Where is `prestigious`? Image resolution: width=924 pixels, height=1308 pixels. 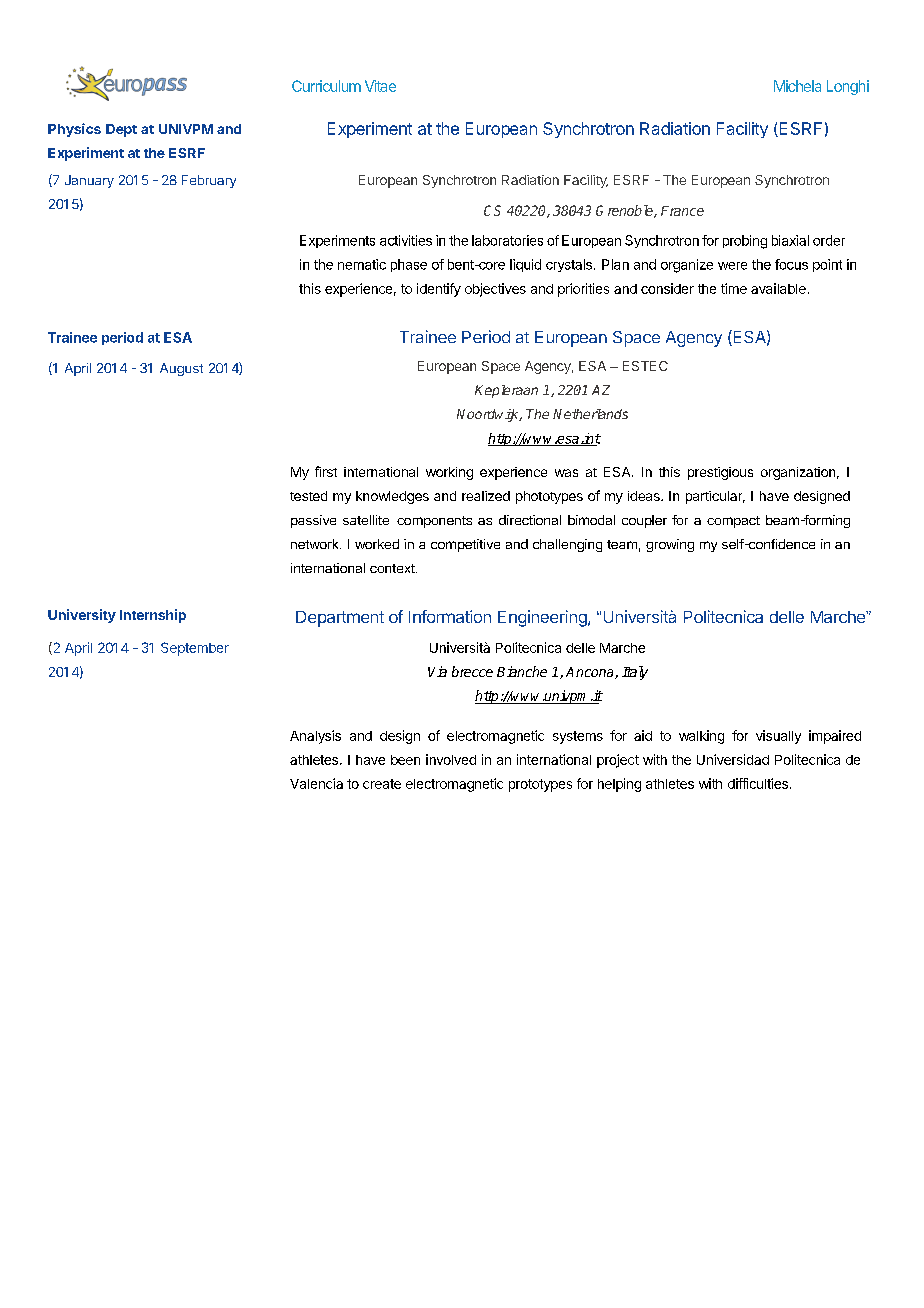 prestigious is located at coordinates (720, 473).
